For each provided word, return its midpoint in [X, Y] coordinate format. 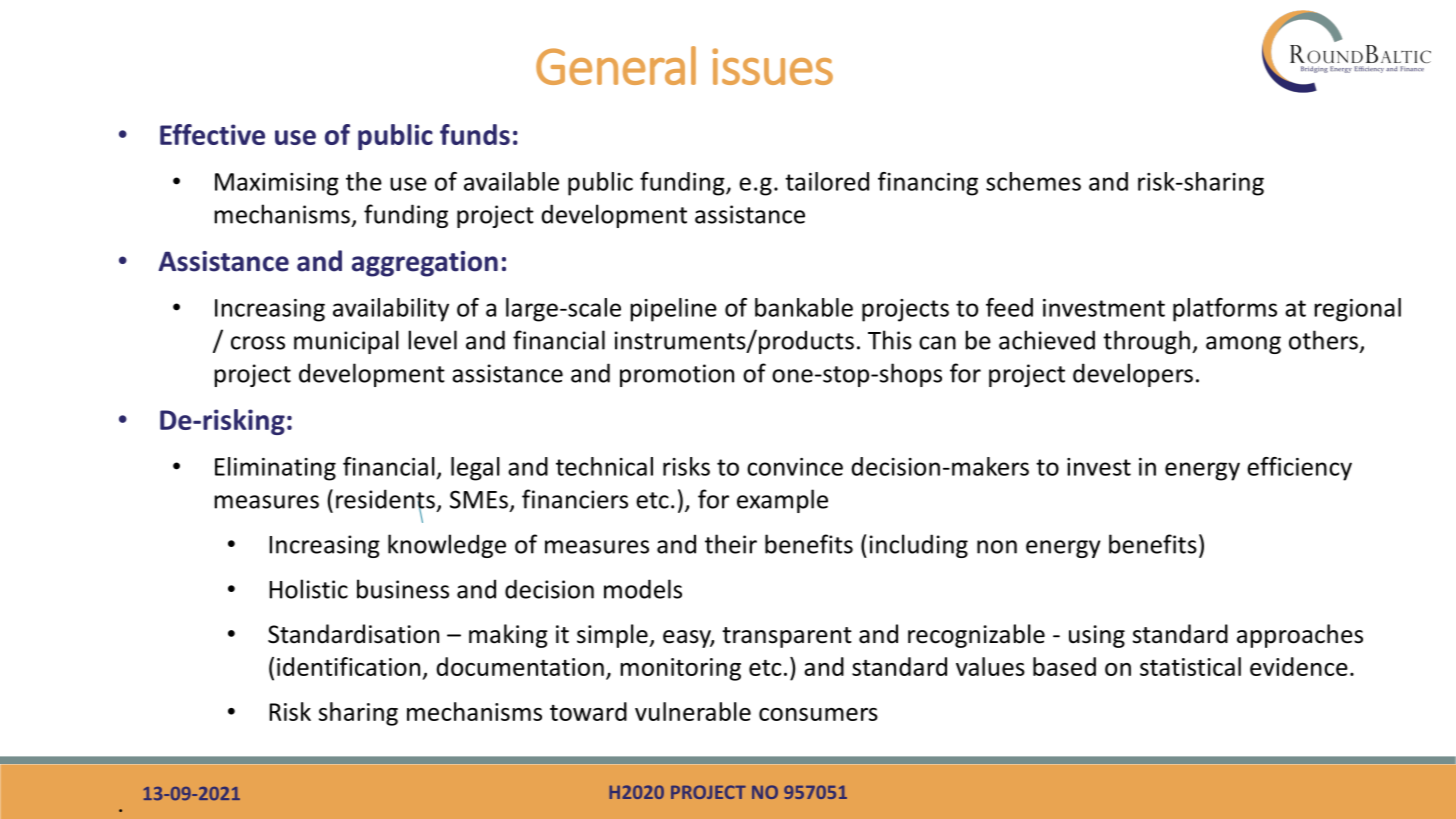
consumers [818, 714]
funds [475, 134]
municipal [346, 342]
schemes [1033, 181]
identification [348, 666]
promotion [677, 375]
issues [772, 66]
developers [1133, 375]
